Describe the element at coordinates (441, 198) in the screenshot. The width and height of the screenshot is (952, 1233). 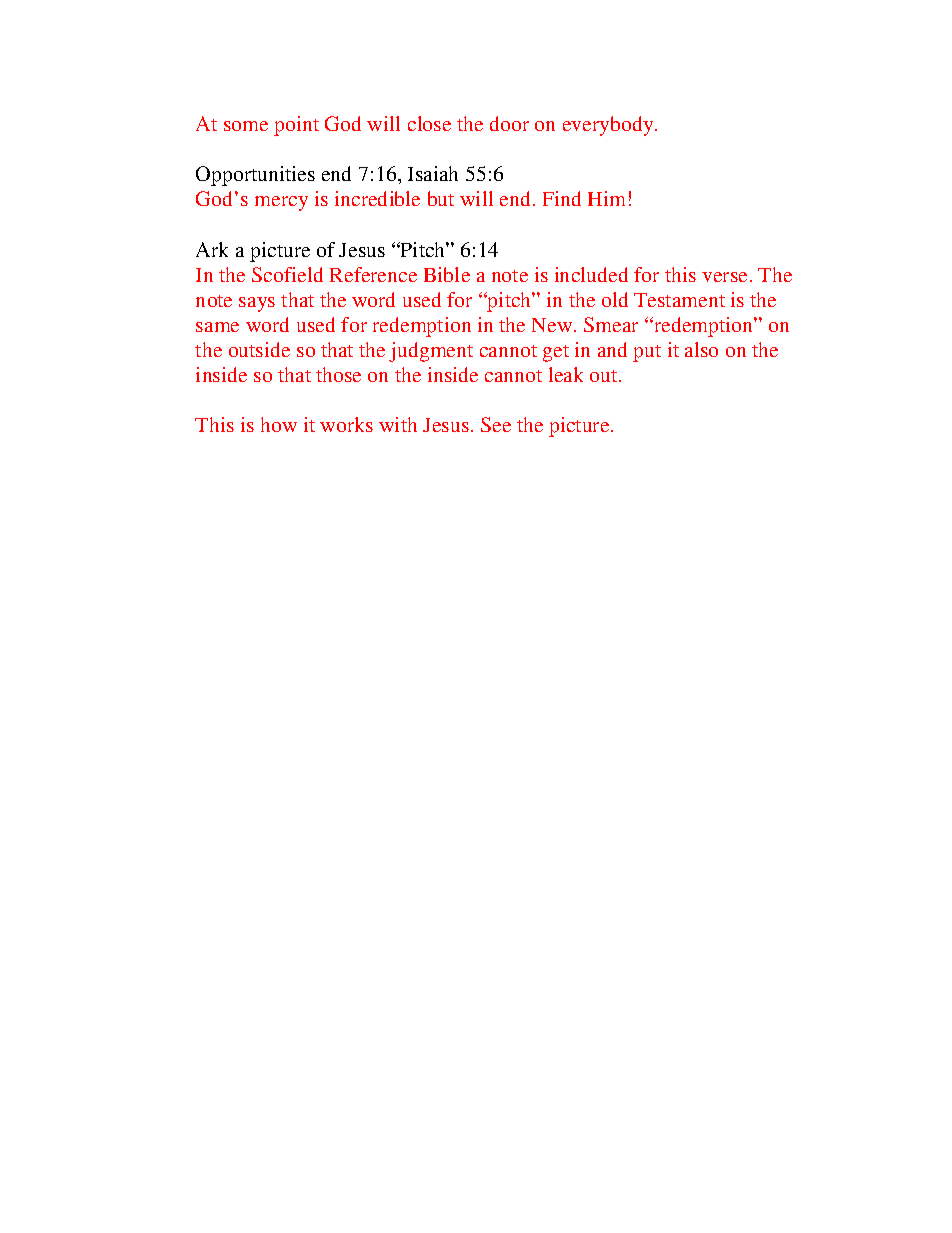
I see `but` at that location.
